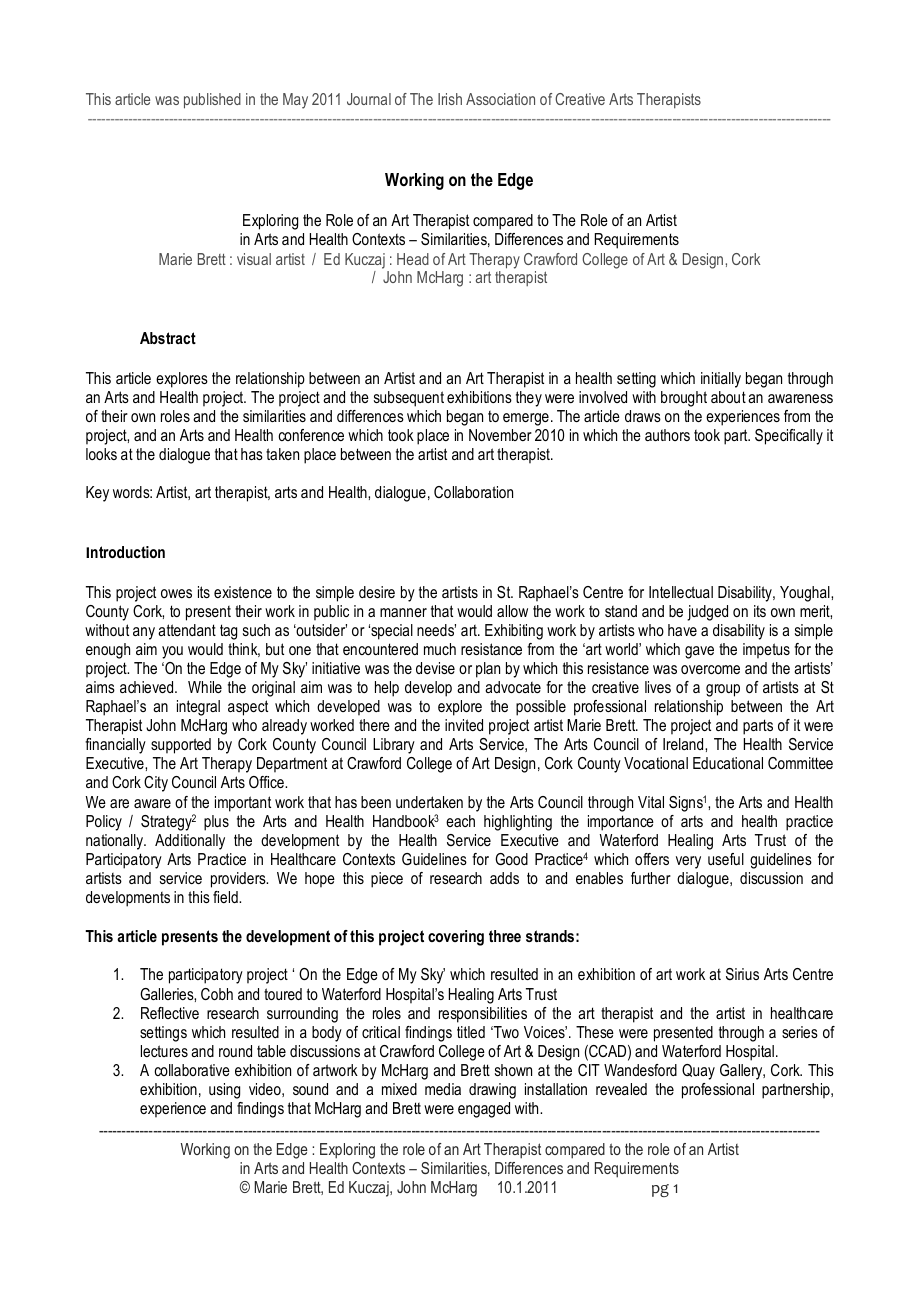 The height and width of the screenshot is (1308, 924). I want to click on collaborative, so click(192, 1070).
